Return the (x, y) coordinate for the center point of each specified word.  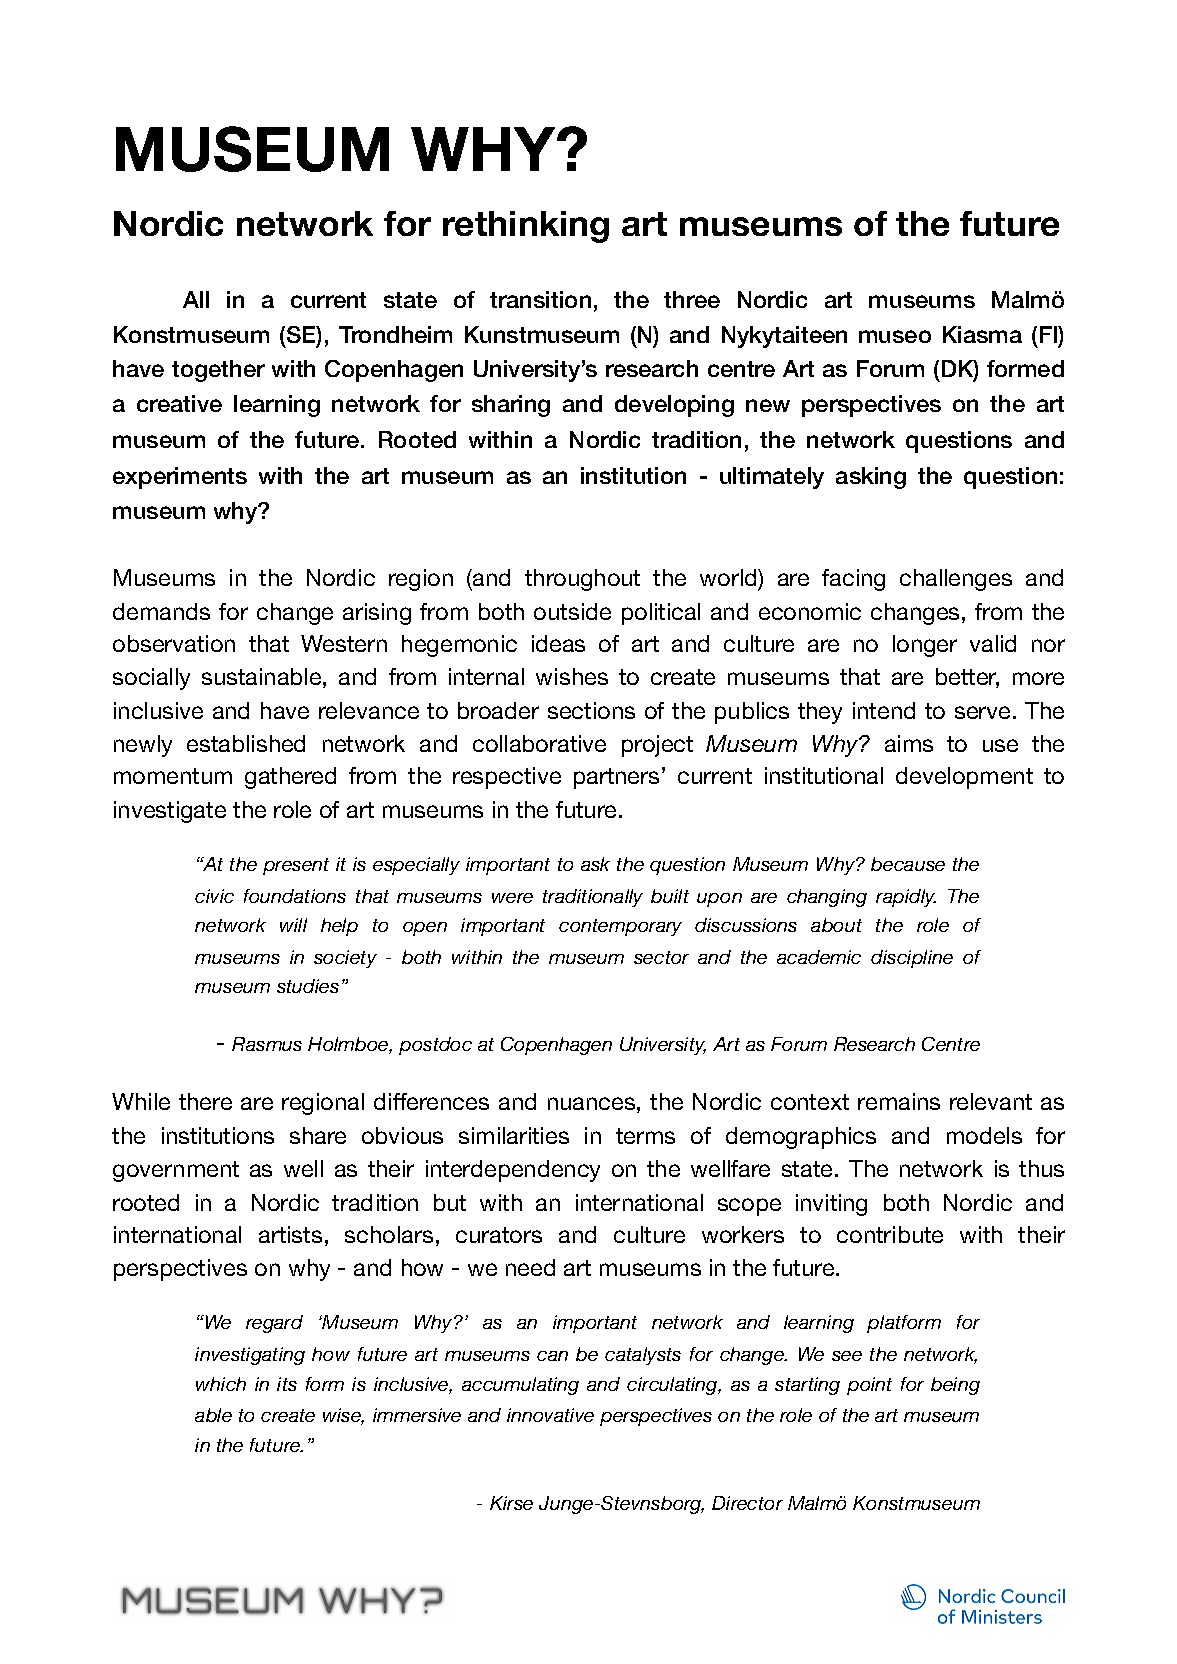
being (955, 1386)
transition (540, 299)
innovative (550, 1415)
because (908, 864)
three (692, 299)
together (218, 371)
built (670, 896)
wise (343, 1416)
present (296, 866)
